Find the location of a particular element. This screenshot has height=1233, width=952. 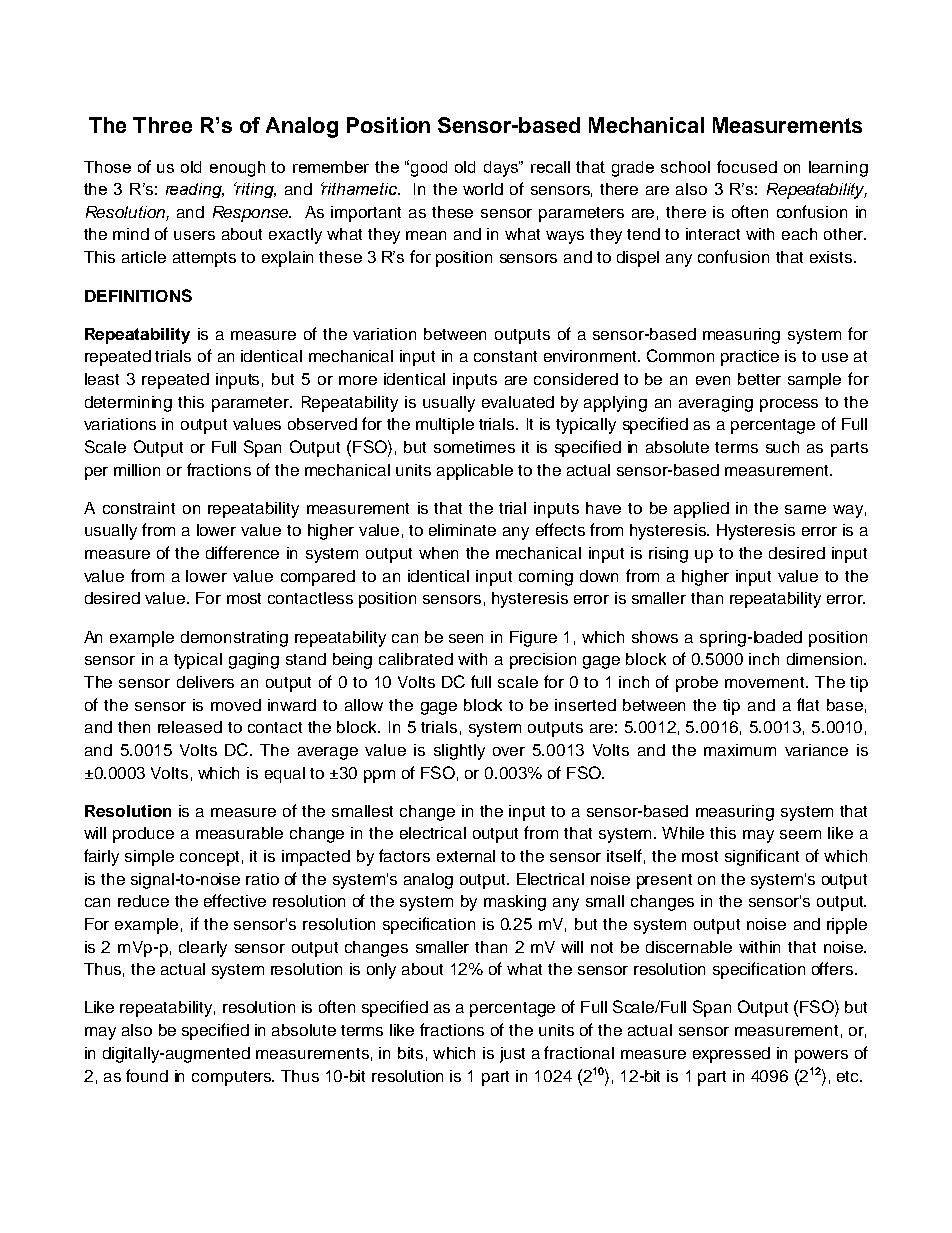

maximum is located at coordinates (740, 750).
